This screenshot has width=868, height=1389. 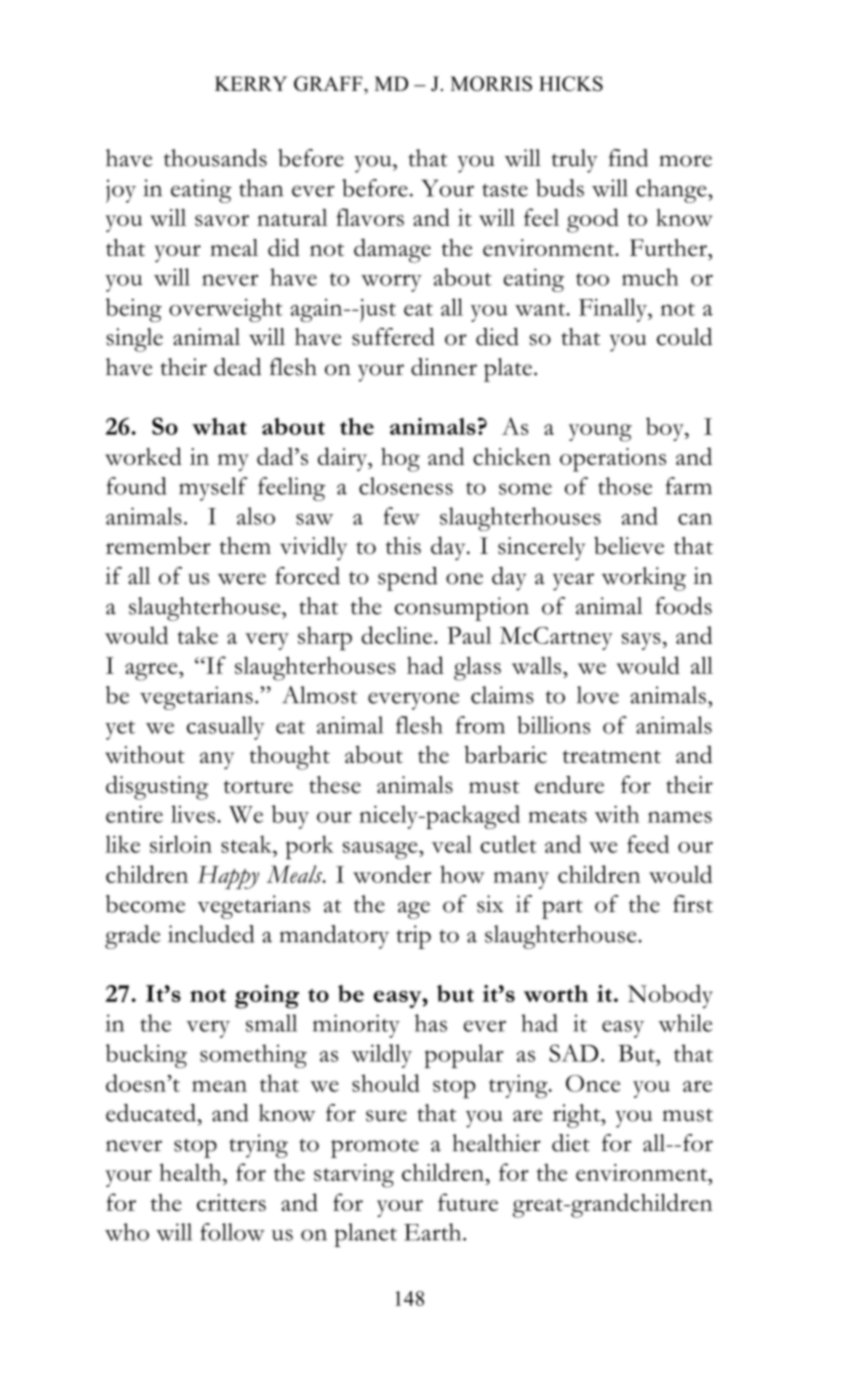 I want to click on thousands, so click(x=215, y=158).
